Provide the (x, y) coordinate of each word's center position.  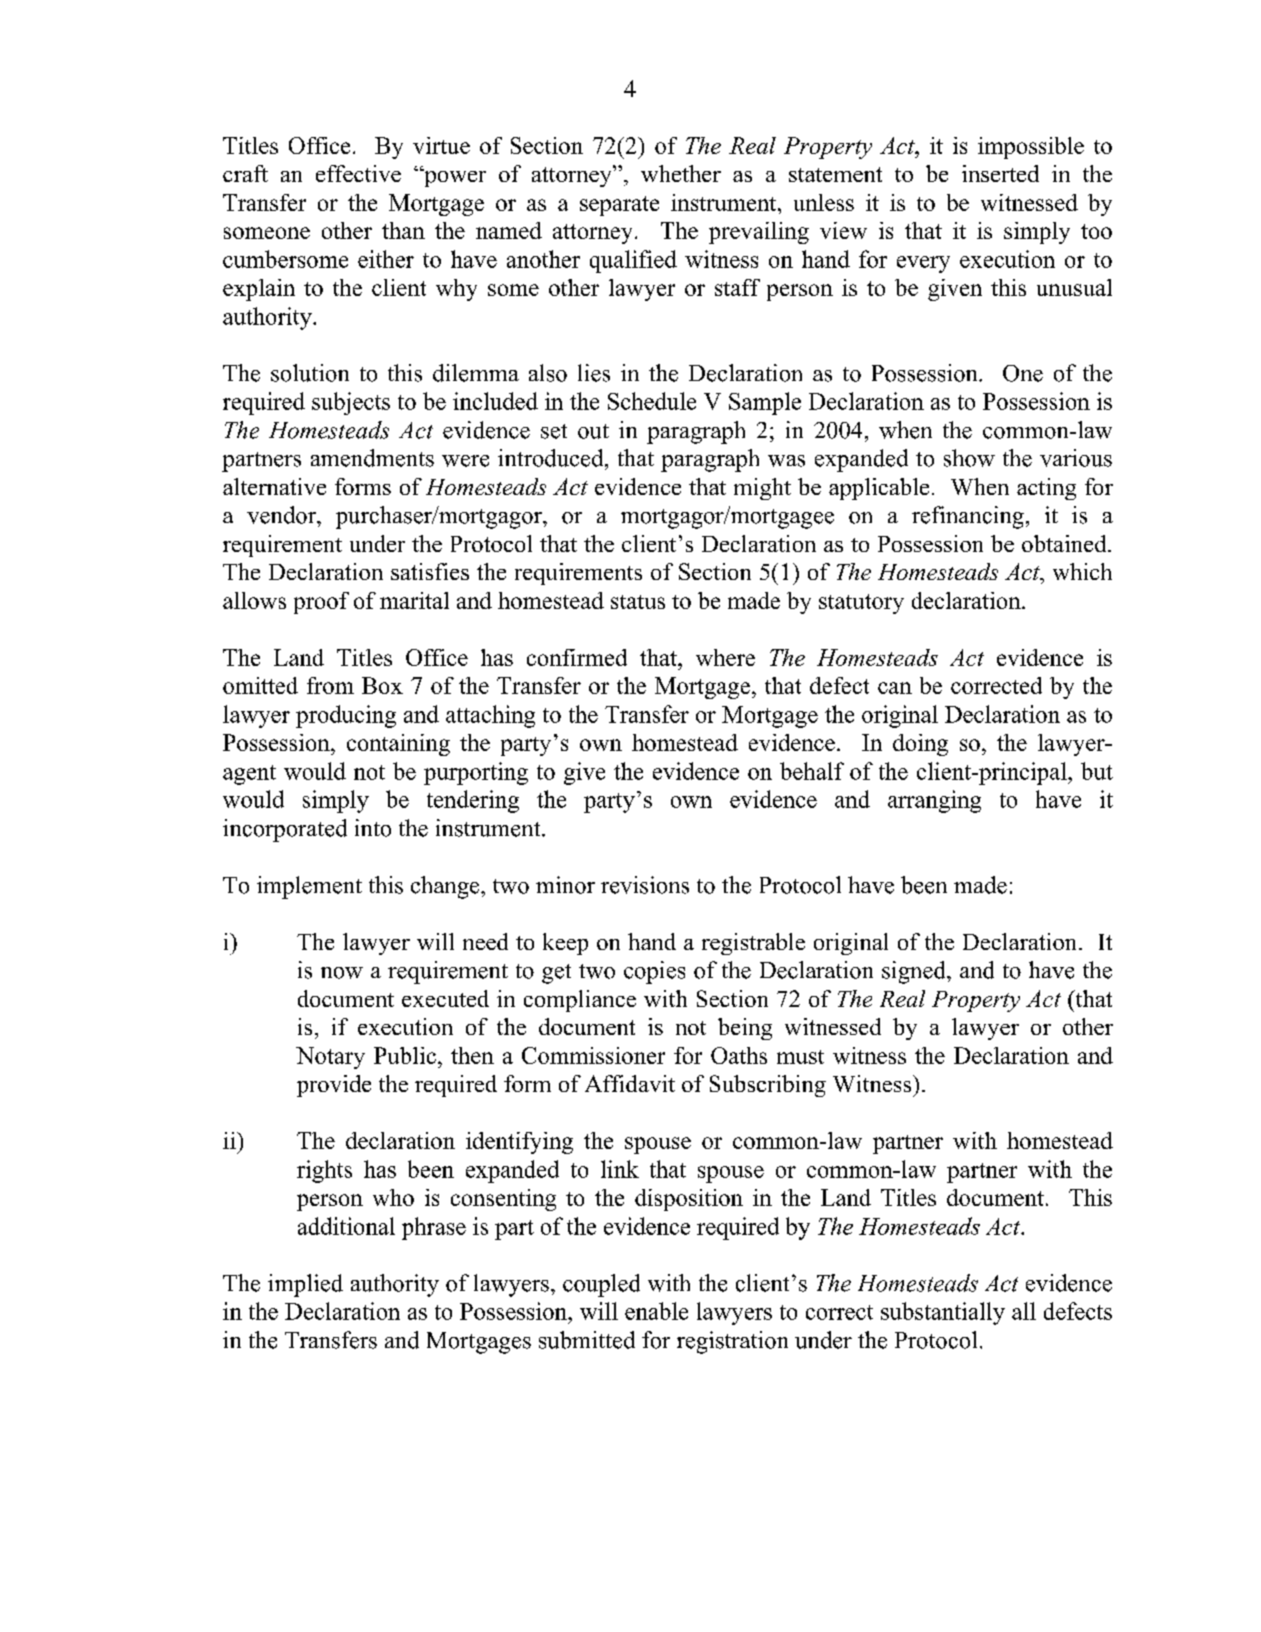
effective (358, 173)
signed (915, 972)
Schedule (652, 401)
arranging (934, 801)
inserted (1000, 173)
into (373, 828)
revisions (645, 885)
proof (321, 603)
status (638, 602)
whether (681, 173)
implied (305, 1285)
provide (334, 1086)
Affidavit (630, 1083)
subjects (351, 403)
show (969, 458)
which (1082, 571)
